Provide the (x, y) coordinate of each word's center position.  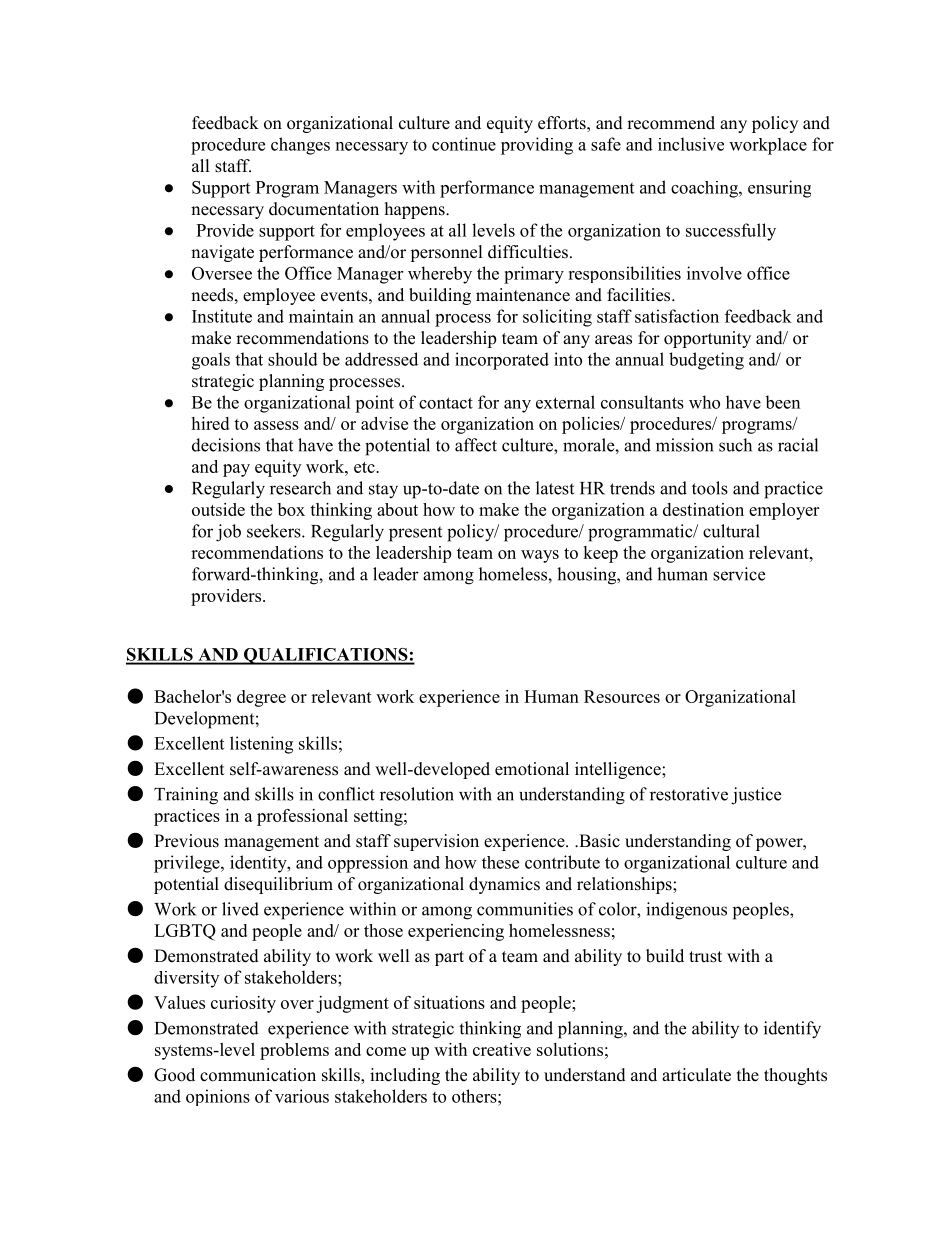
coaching (705, 189)
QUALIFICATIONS (325, 656)
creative (502, 1049)
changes (300, 146)
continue (464, 144)
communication (258, 1075)
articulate (696, 1075)
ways (540, 556)
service (739, 574)
